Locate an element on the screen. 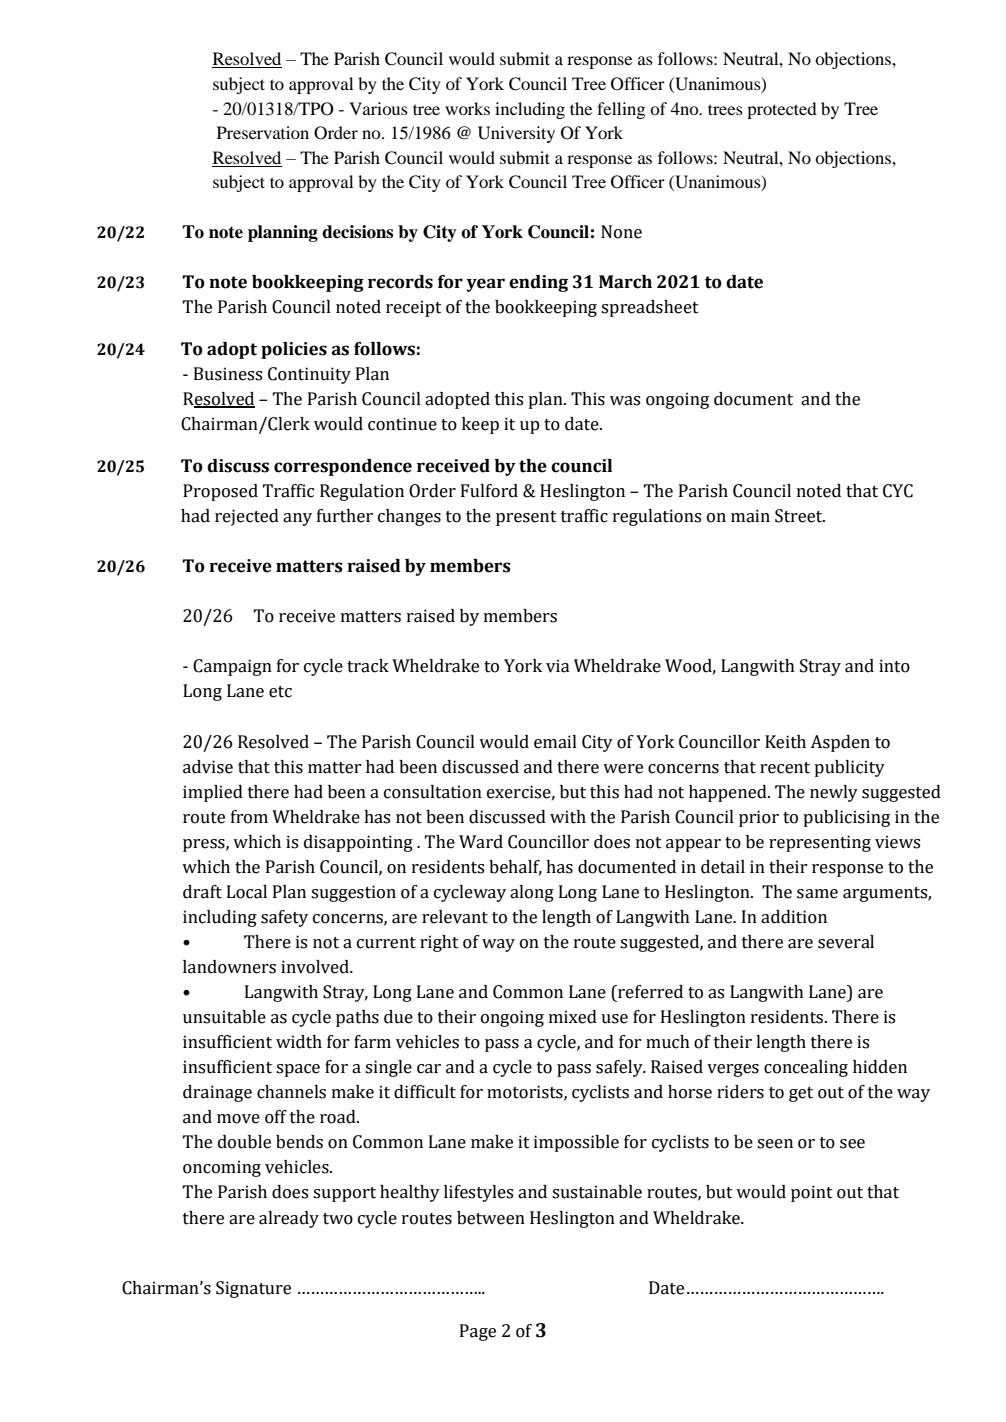 This screenshot has height=1422, width=1006. was is located at coordinates (625, 401).
